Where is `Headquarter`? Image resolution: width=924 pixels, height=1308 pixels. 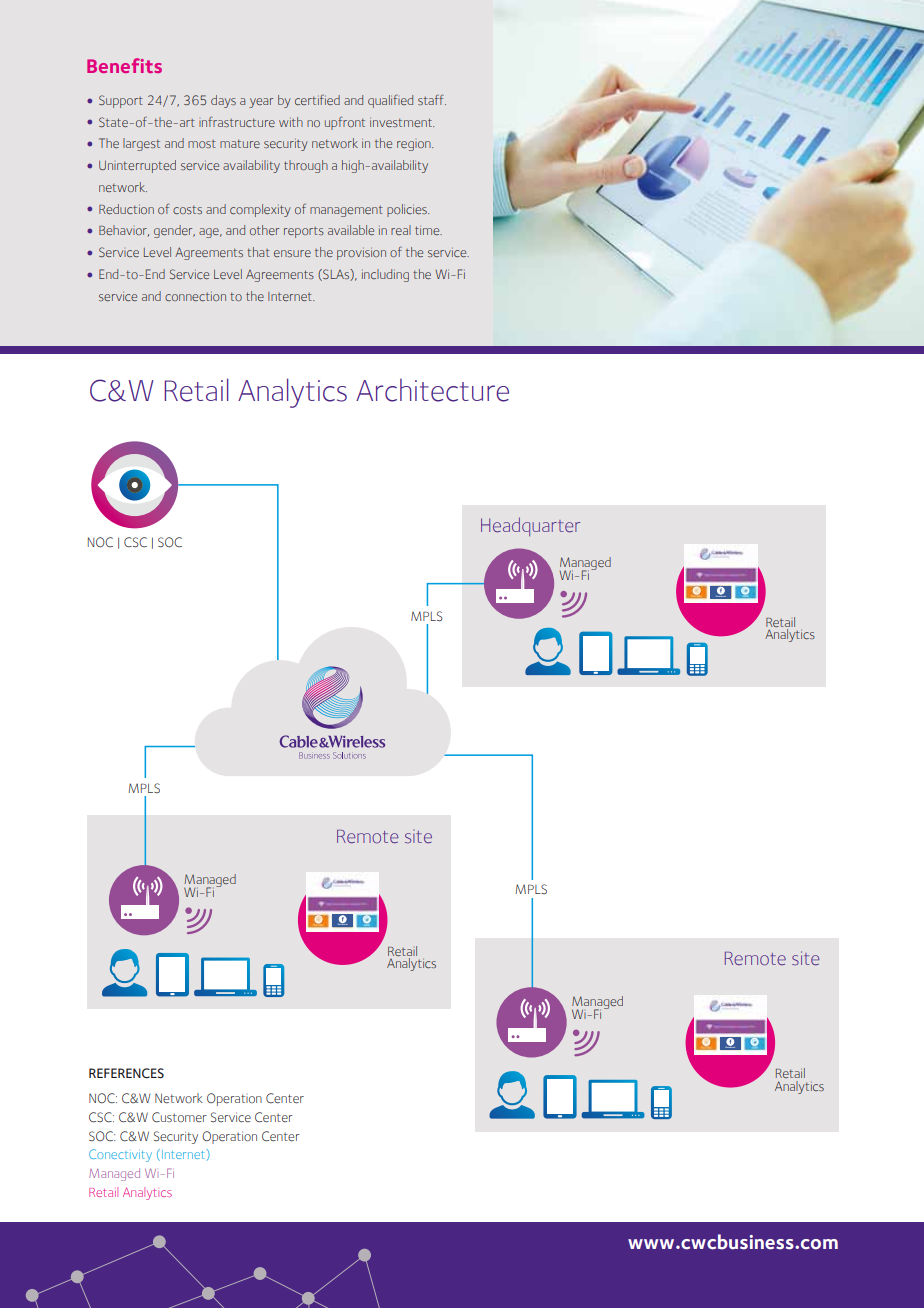
Headquarter is located at coordinates (530, 526).
